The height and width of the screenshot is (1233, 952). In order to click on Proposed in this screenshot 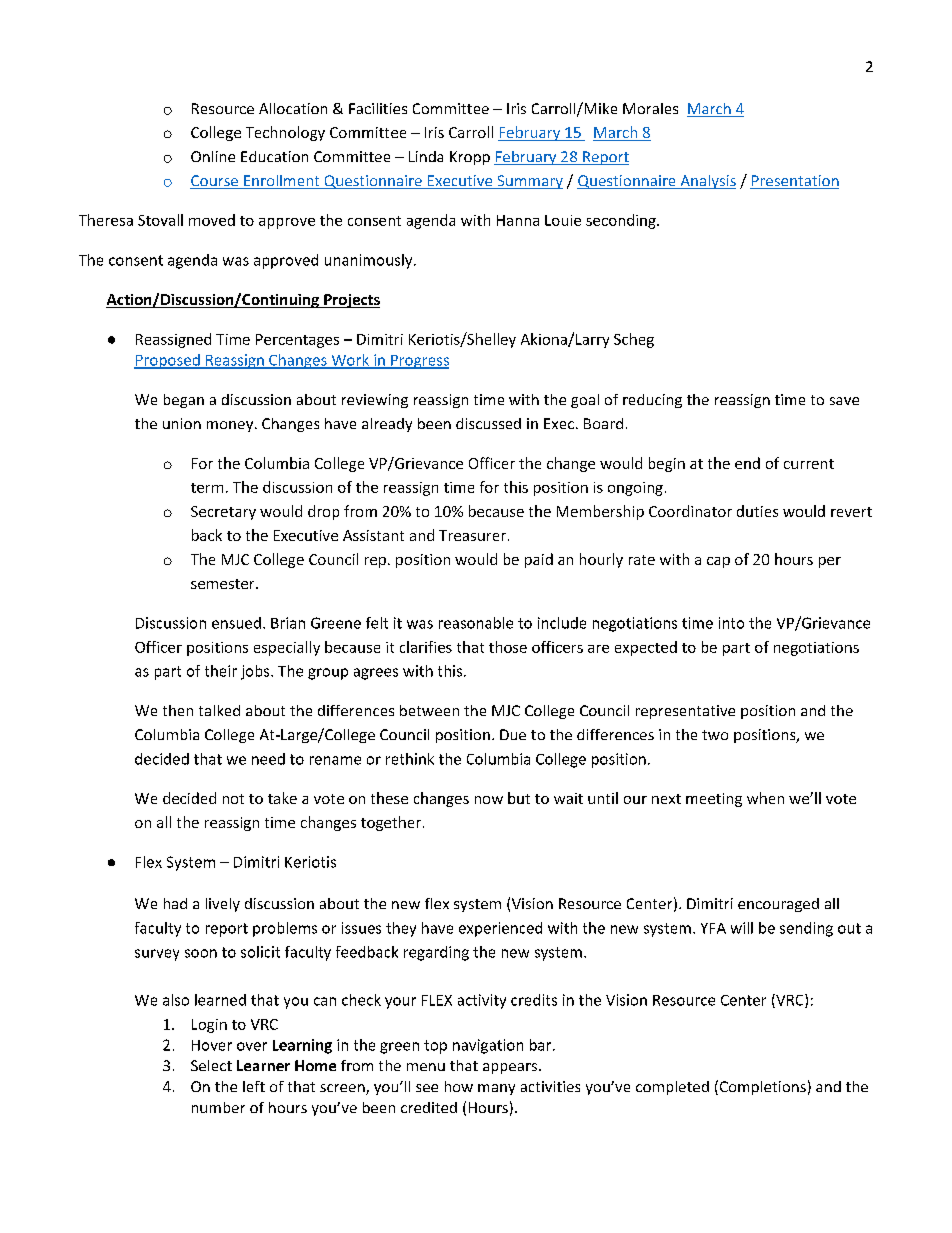, I will do `click(168, 361)`.
